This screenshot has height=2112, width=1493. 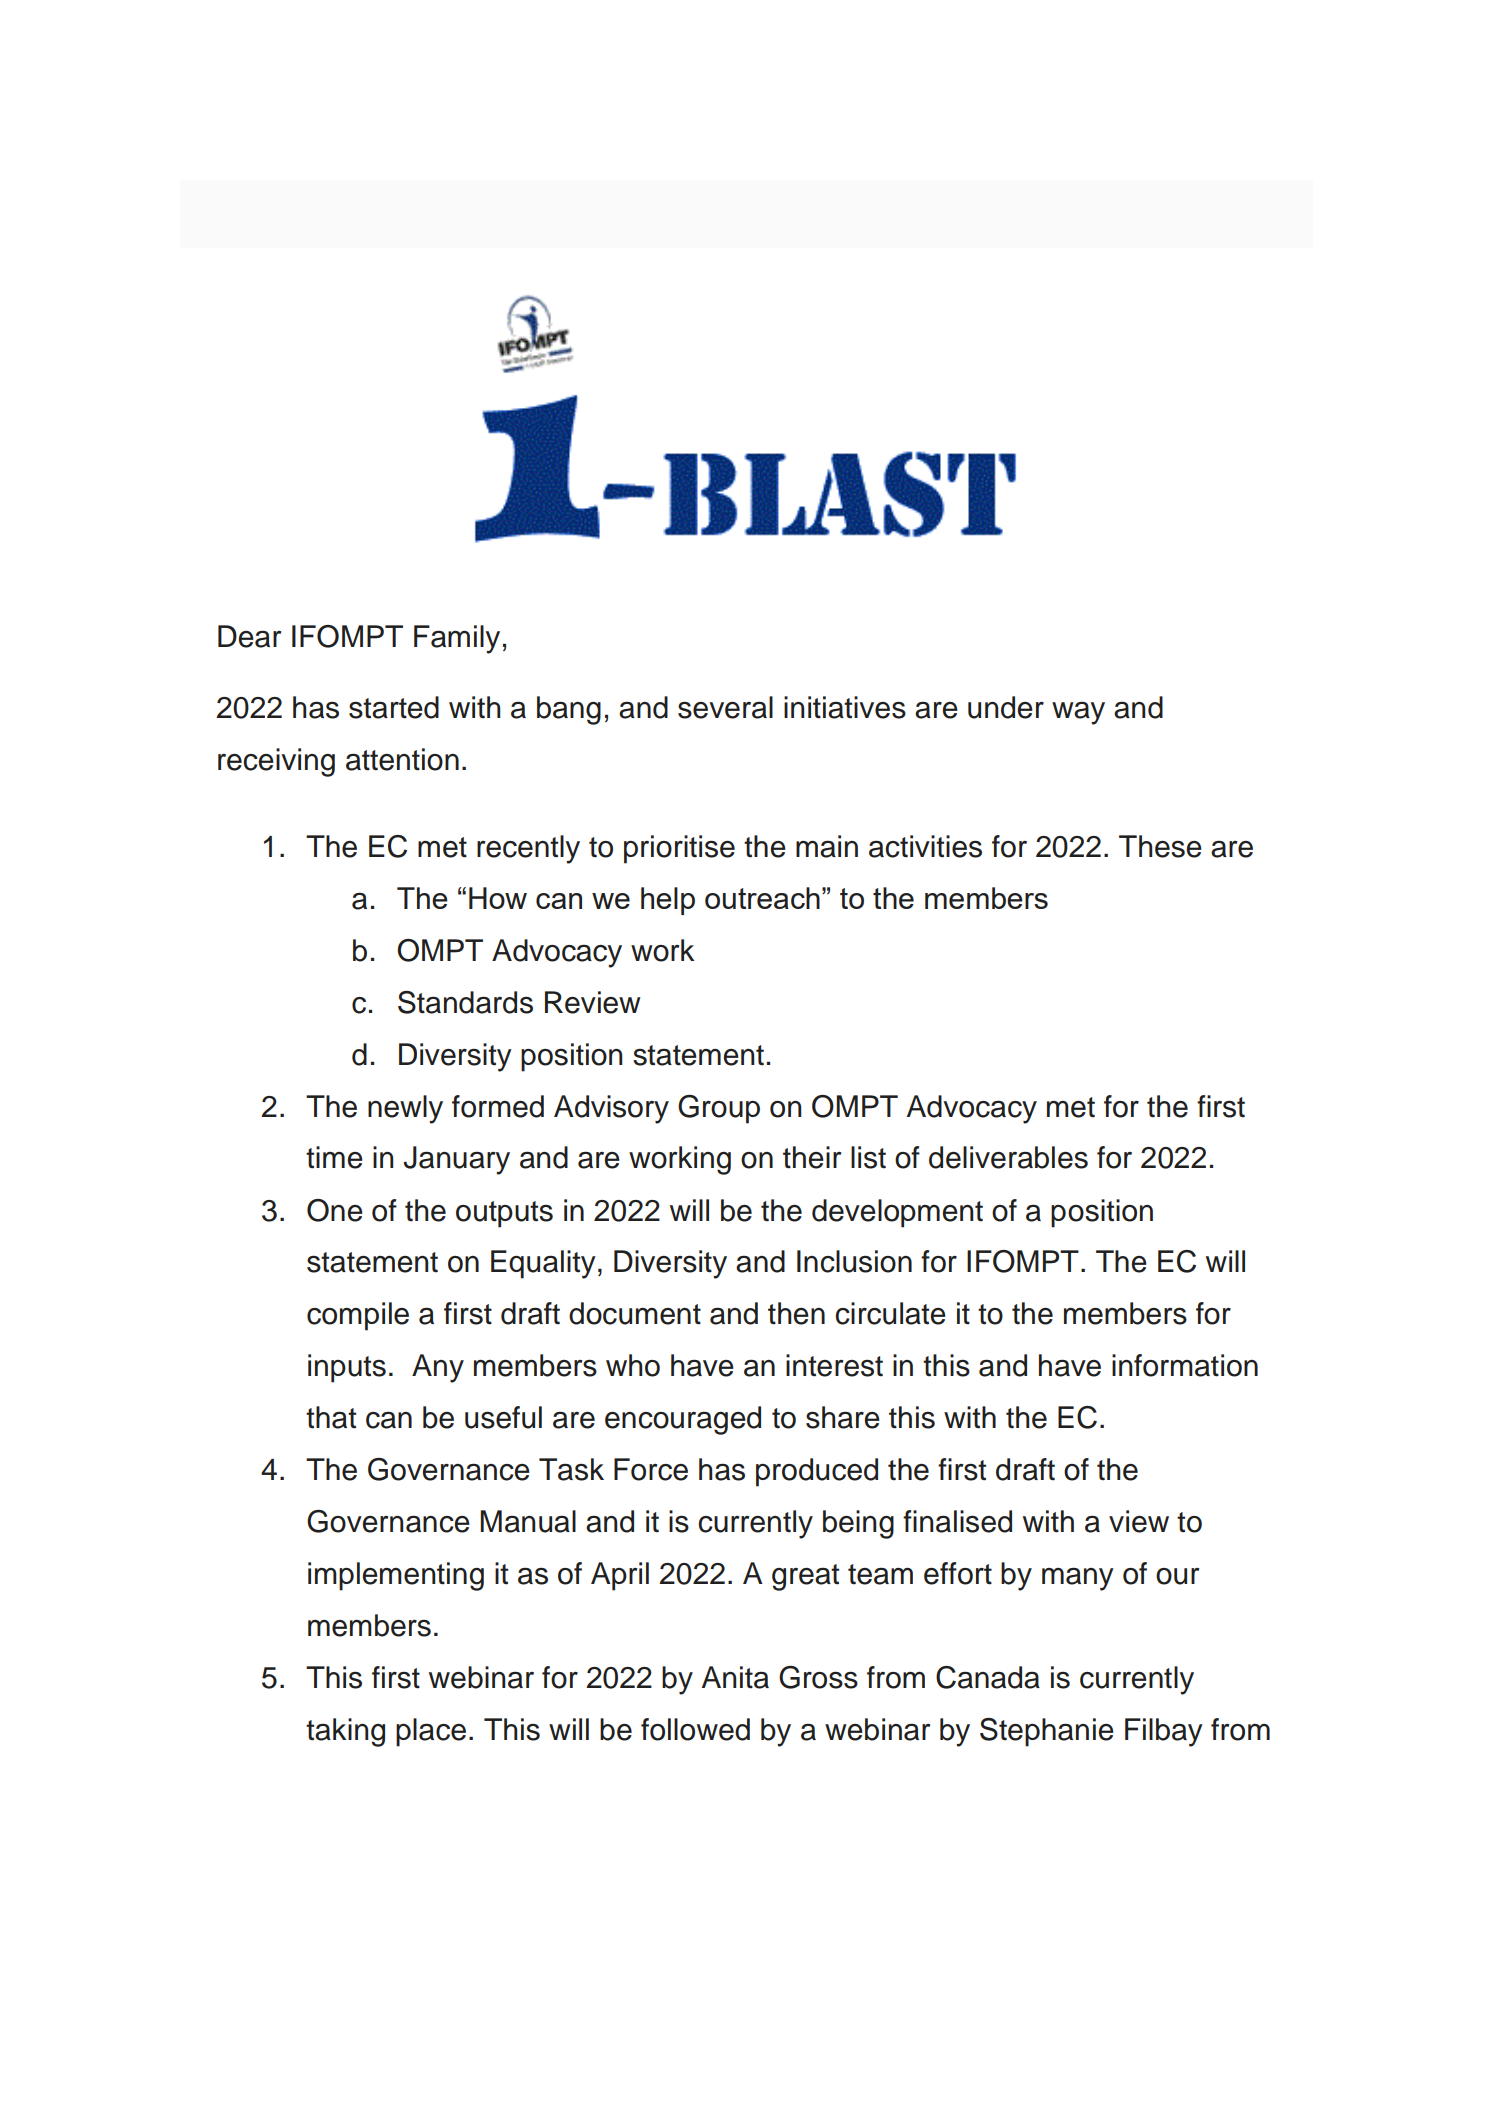 What do you see at coordinates (335, 1210) in the screenshot?
I see `One` at bounding box center [335, 1210].
